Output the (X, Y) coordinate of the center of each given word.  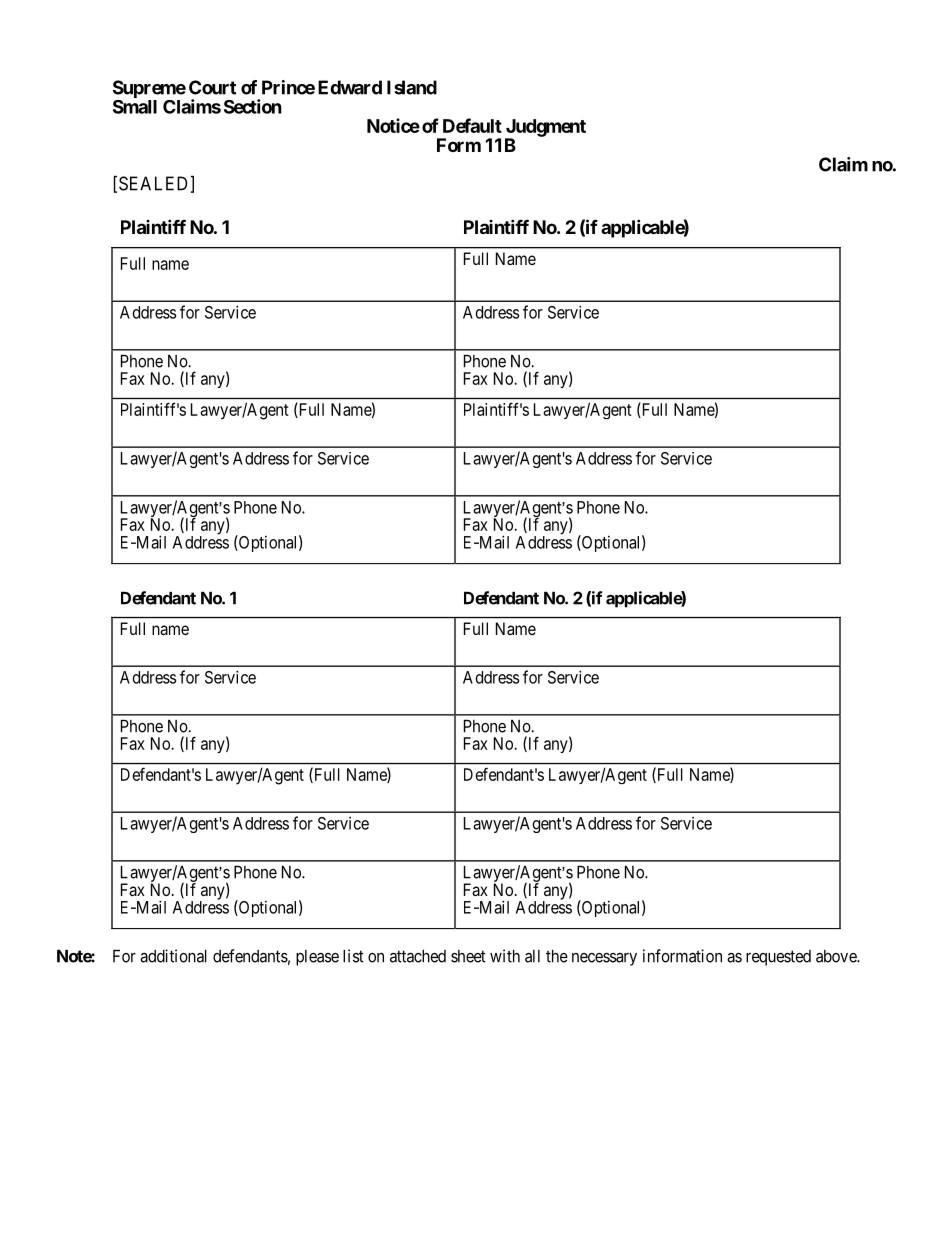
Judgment (545, 129)
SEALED (155, 184)
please (317, 958)
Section (253, 106)
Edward (350, 87)
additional (173, 956)
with (505, 956)
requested (778, 958)
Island (412, 87)
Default (472, 125)
